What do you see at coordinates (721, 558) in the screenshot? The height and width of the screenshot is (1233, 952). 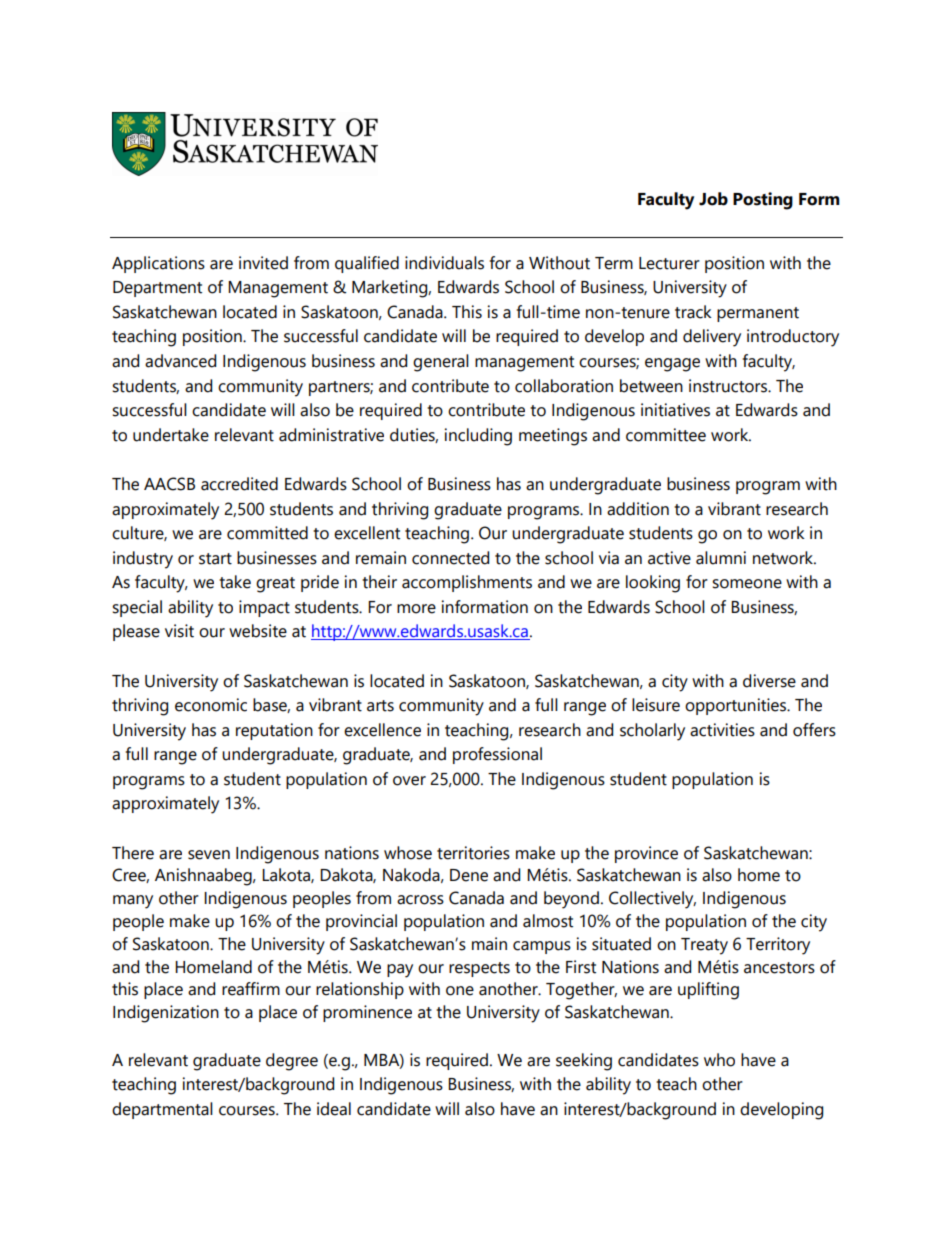 I see `alumni` at bounding box center [721, 558].
